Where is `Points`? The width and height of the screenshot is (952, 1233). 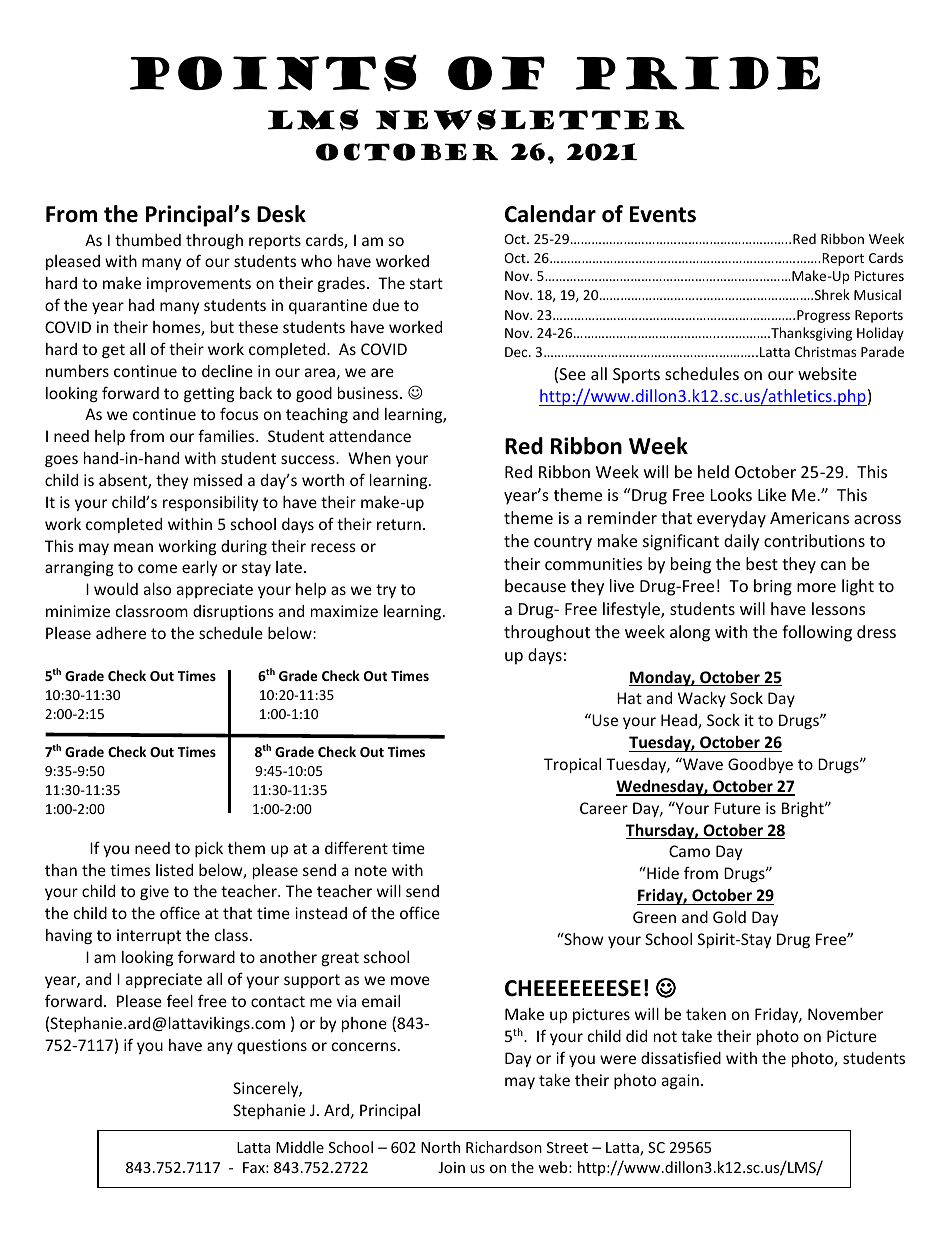
Points is located at coordinates (273, 72).
